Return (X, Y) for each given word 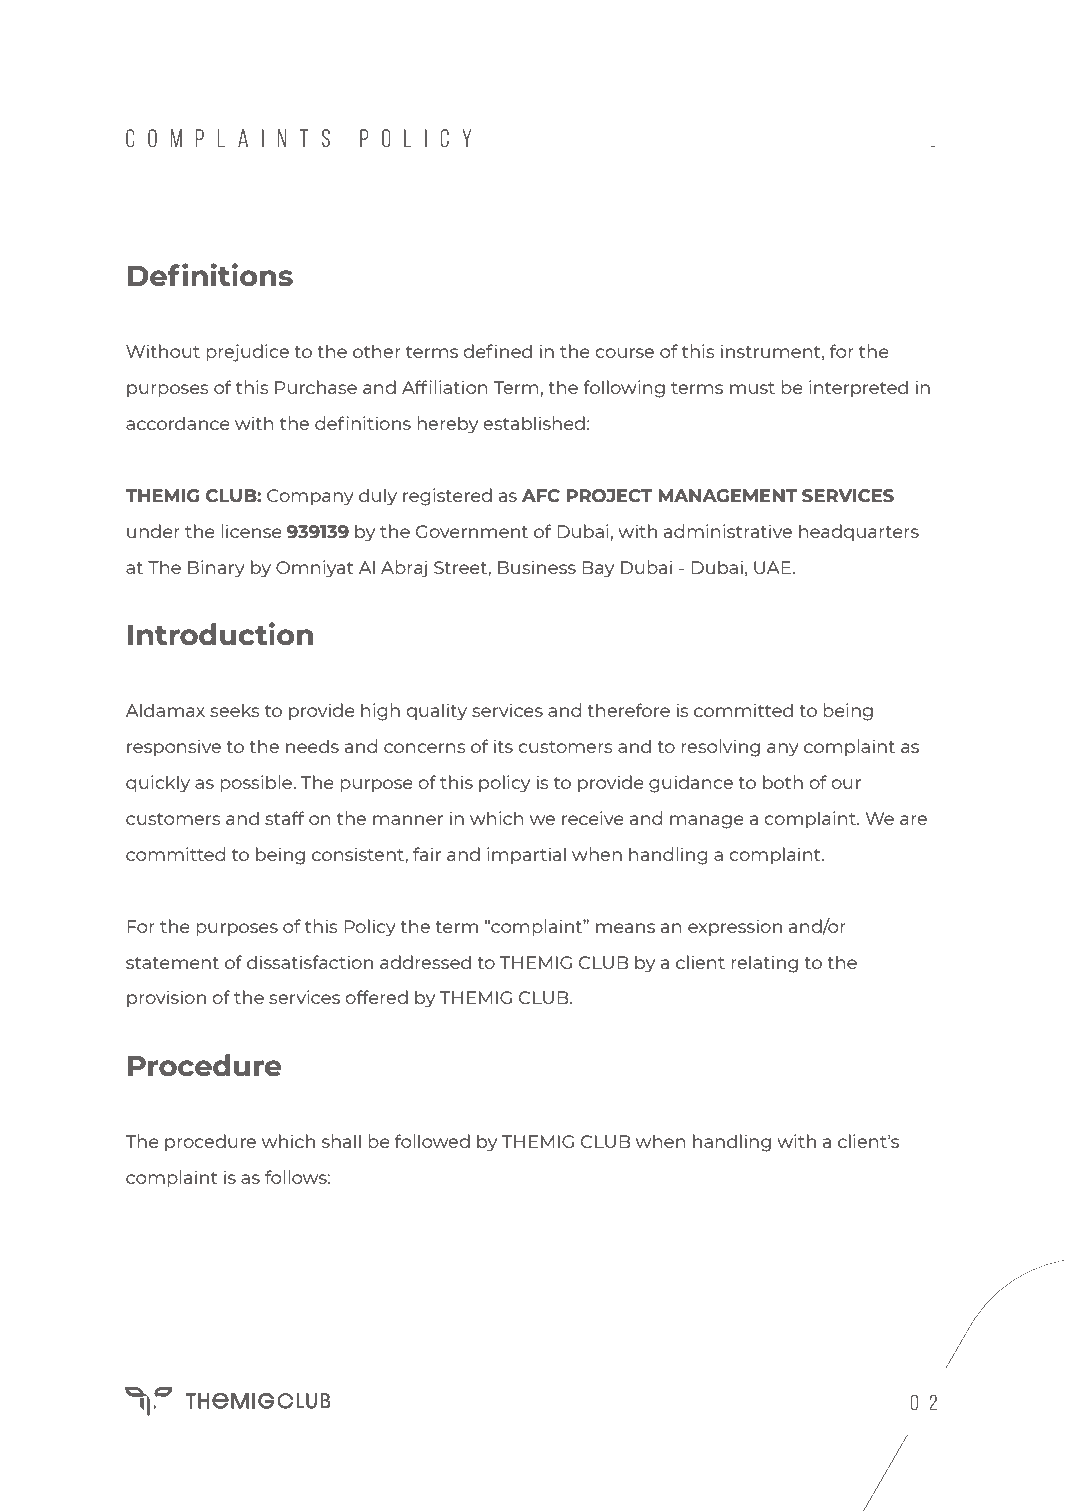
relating (764, 964)
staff (285, 818)
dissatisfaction (310, 962)
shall (341, 1141)
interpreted (858, 389)
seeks (235, 710)
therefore (628, 710)
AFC (541, 496)
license (251, 531)
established (534, 423)
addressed (425, 962)
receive (593, 818)
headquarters (859, 533)
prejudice (247, 353)
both (783, 782)
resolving (720, 748)
